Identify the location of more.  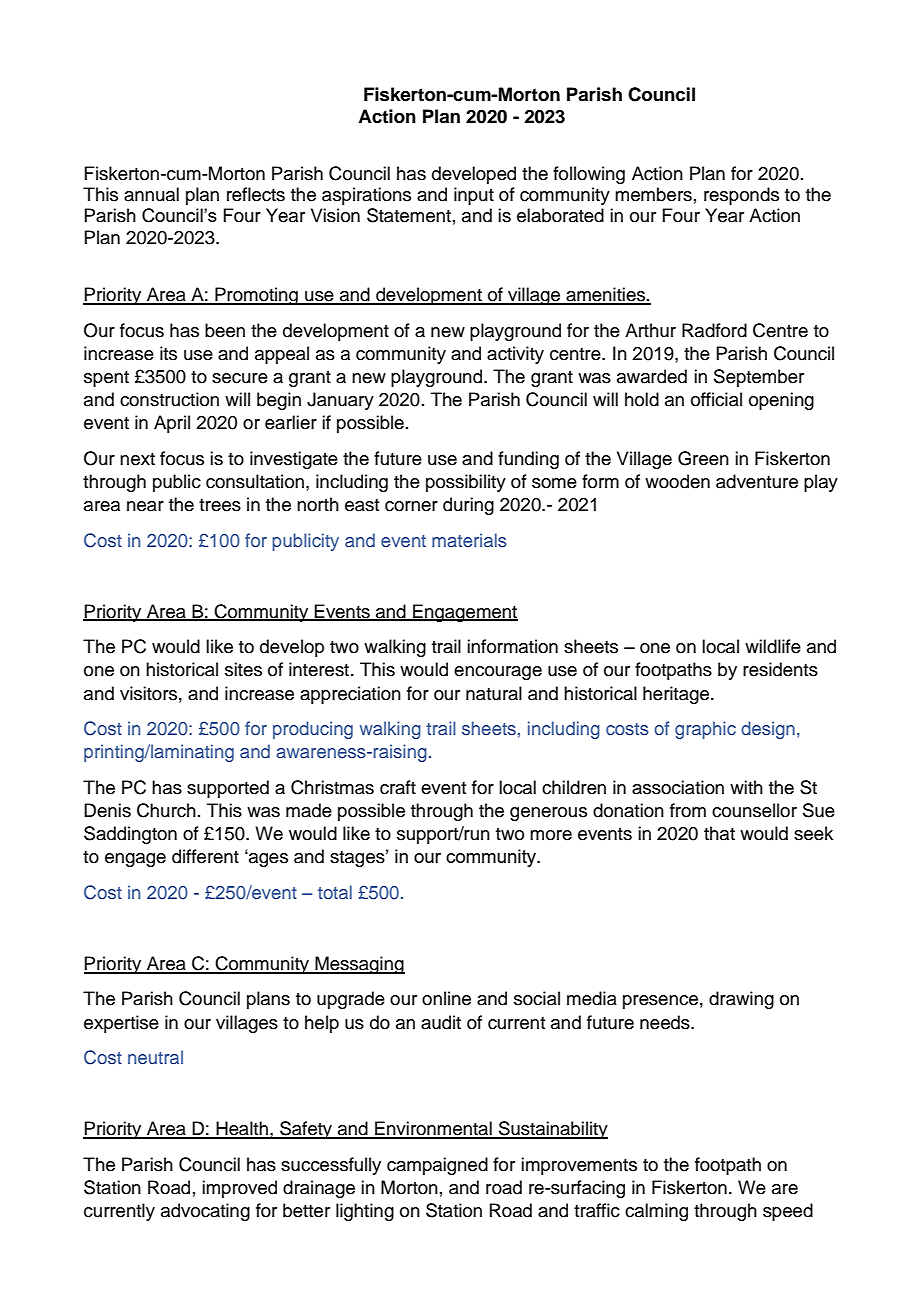
(551, 835).
